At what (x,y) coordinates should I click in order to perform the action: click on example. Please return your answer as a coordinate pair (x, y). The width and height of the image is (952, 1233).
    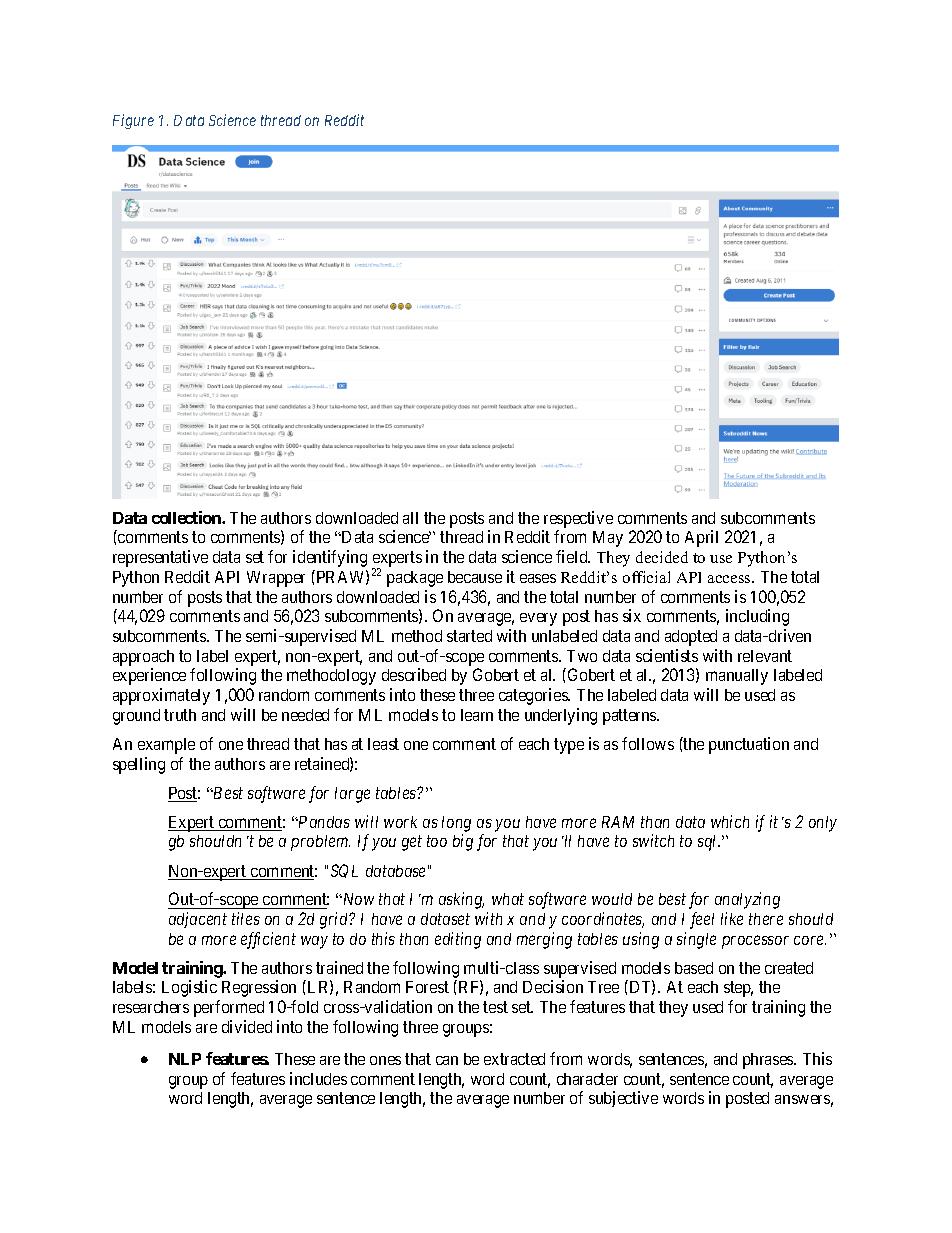
    Looking at the image, I should click on (166, 746).
